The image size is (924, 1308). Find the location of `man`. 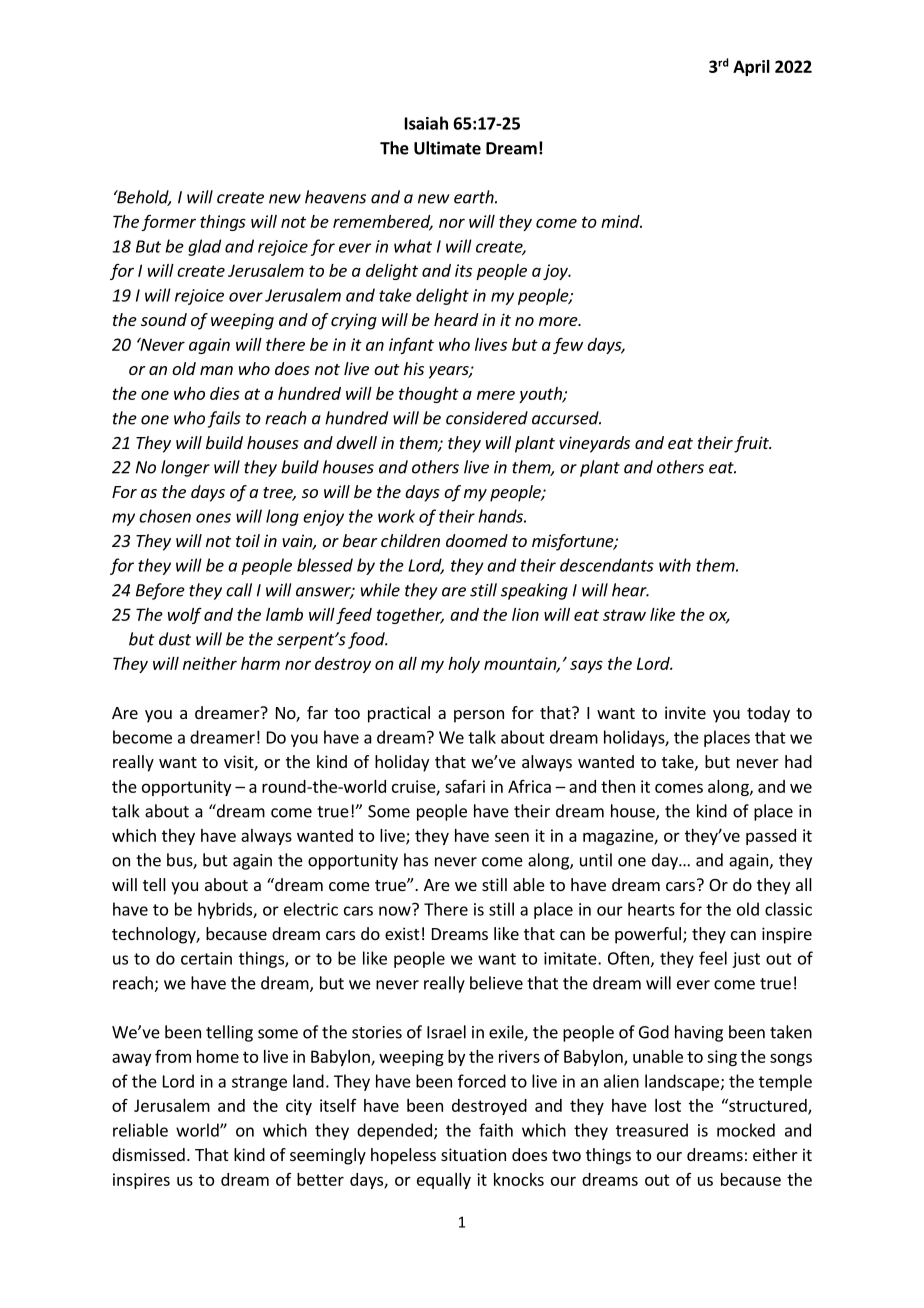

man is located at coordinates (216, 370).
